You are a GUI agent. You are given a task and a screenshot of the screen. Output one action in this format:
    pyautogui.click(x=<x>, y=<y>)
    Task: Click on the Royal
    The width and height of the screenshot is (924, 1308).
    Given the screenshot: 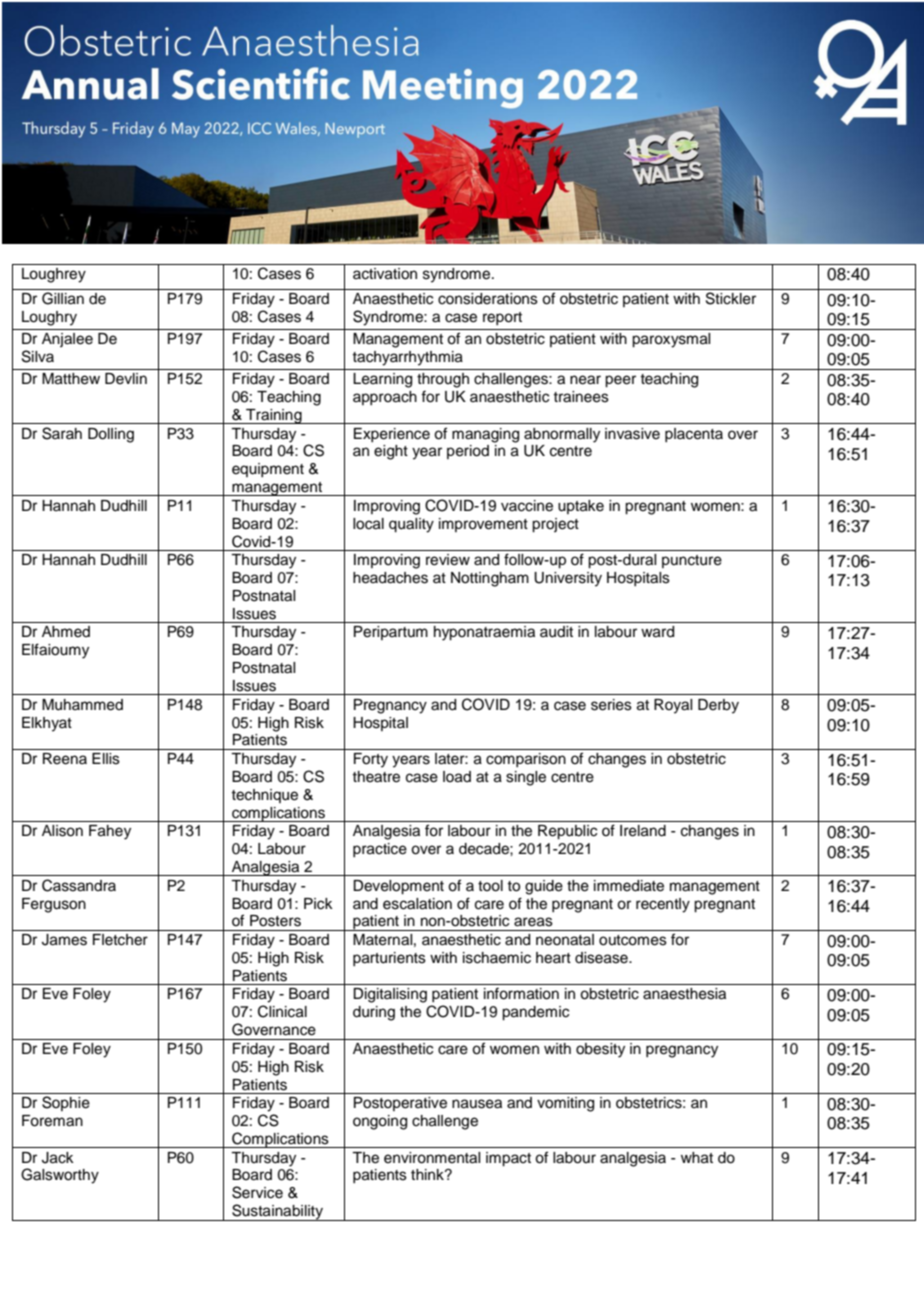 What is the action you would take?
    pyautogui.click(x=673, y=706)
